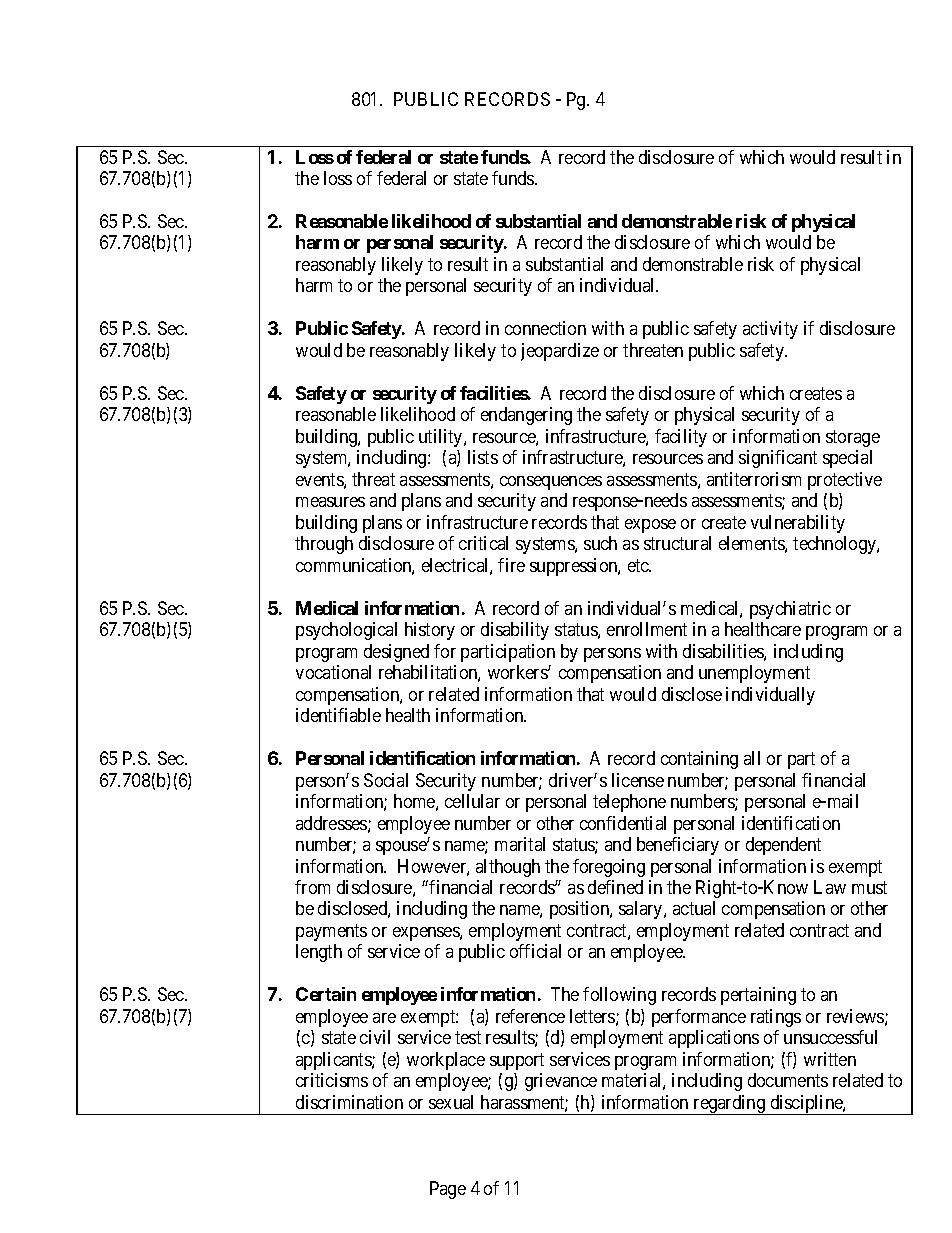 The width and height of the page is (952, 1233). Describe the element at coordinates (770, 330) in the page. I see `activity` at that location.
